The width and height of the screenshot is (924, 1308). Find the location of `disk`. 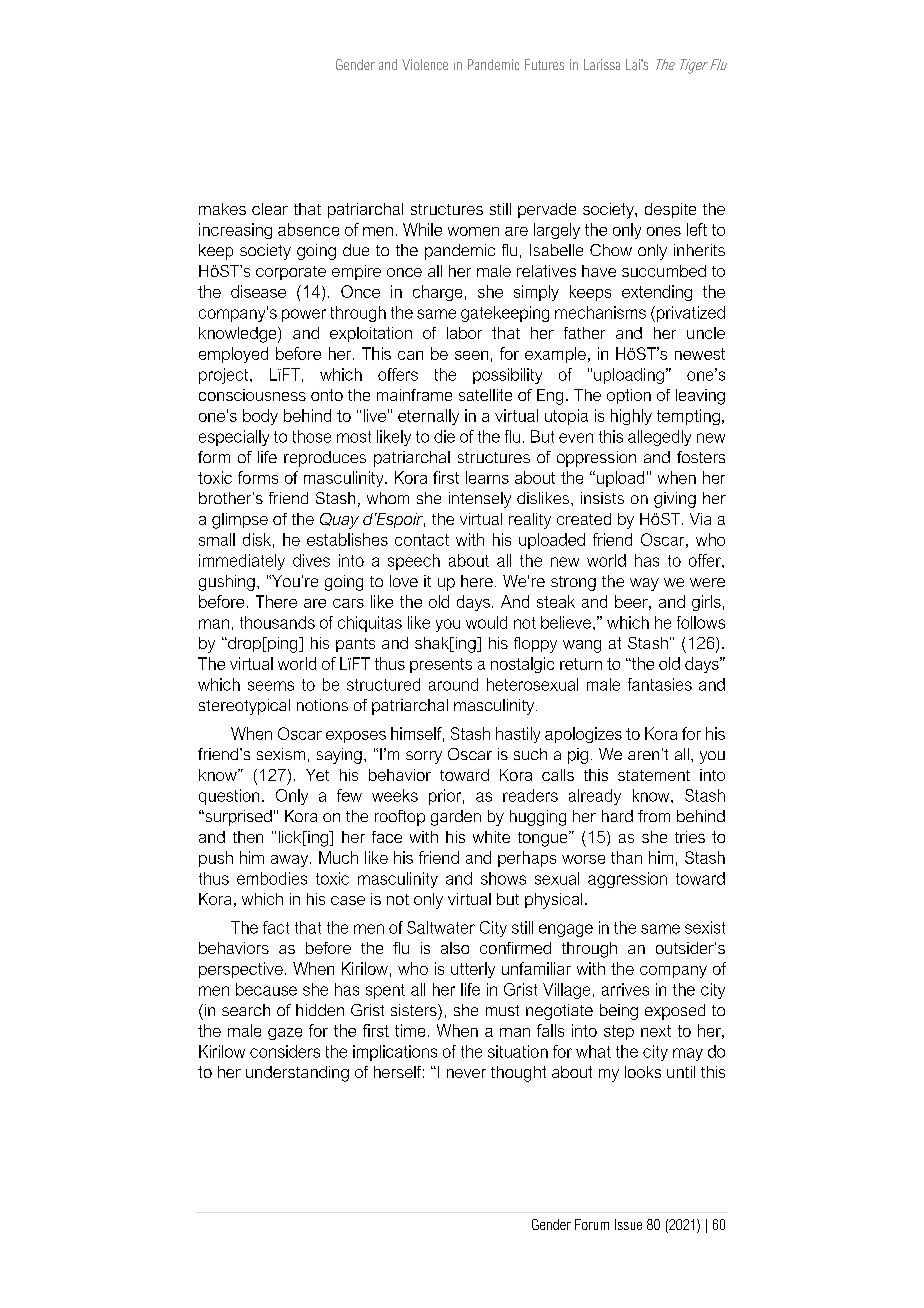

disk is located at coordinates (257, 539).
